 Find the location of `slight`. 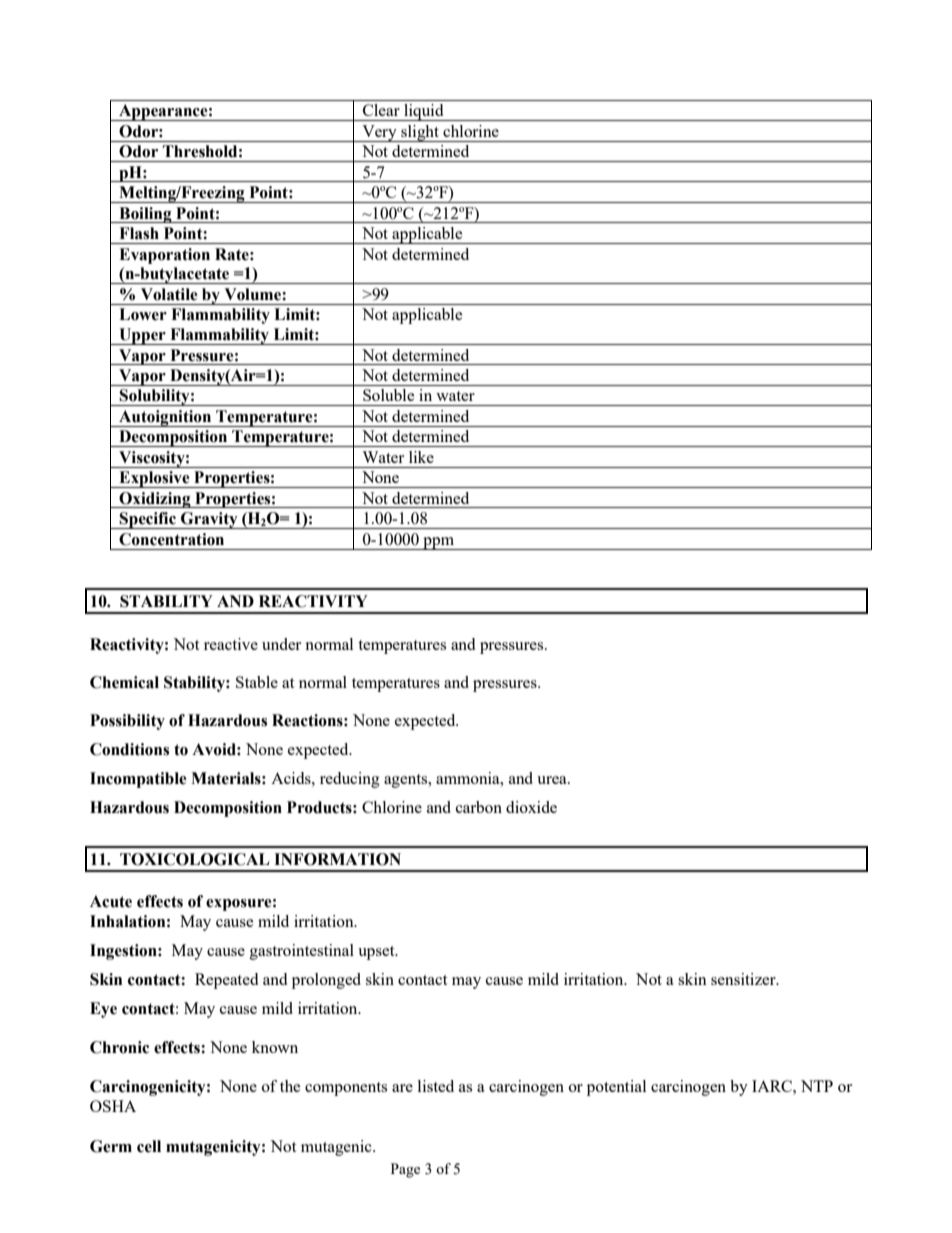

slight is located at coordinates (420, 133).
